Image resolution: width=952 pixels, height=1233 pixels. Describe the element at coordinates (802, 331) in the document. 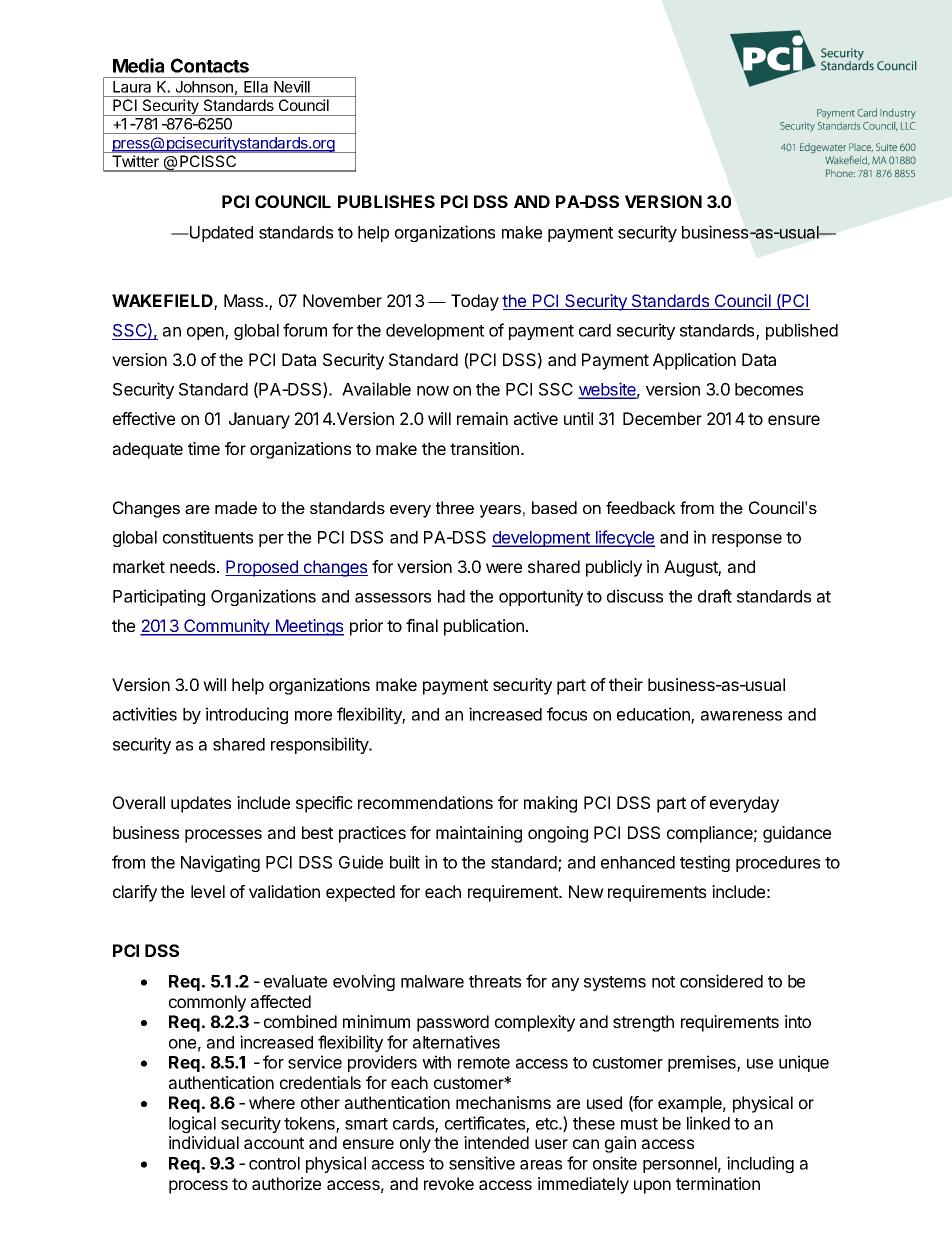

I see `published` at that location.
